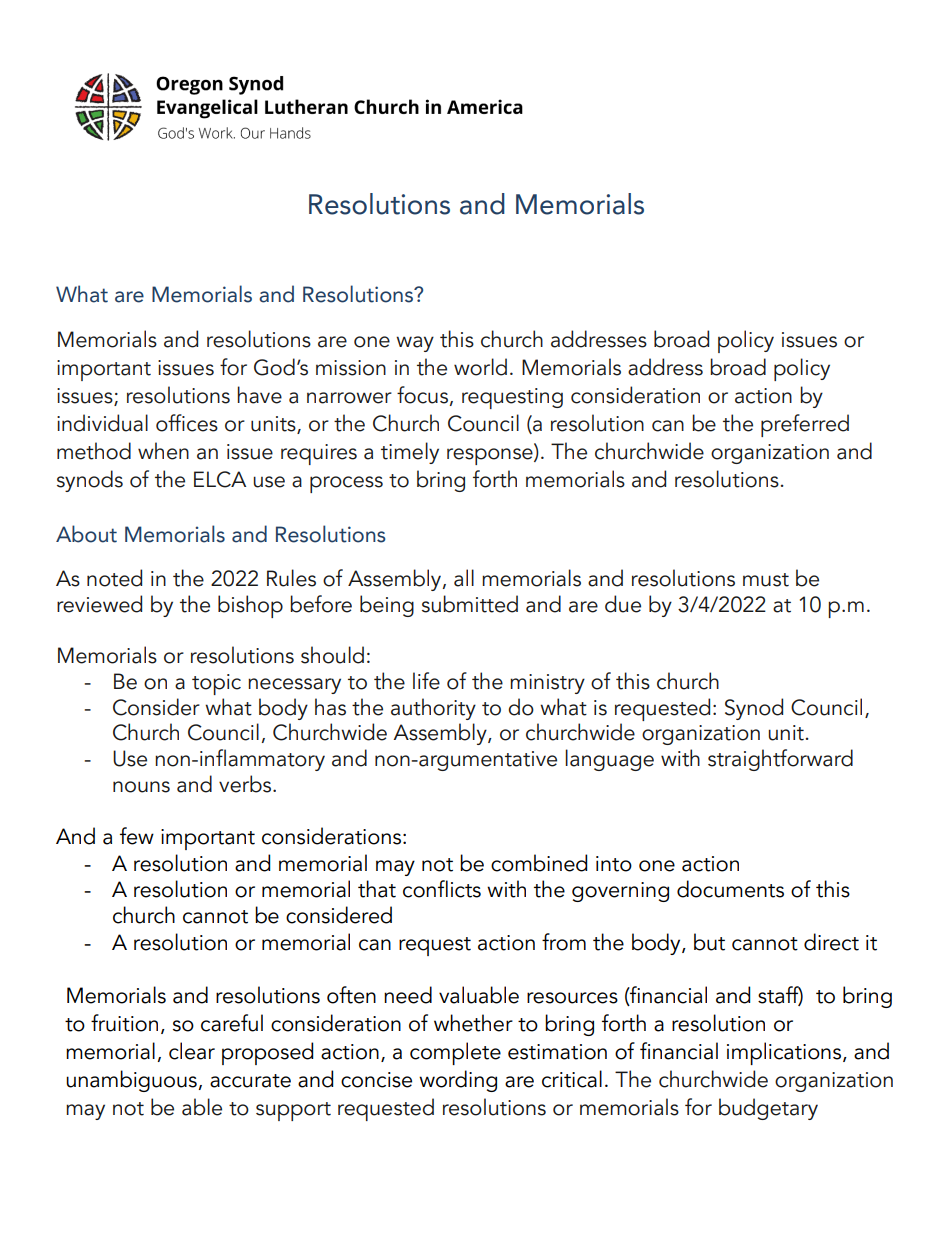 The image size is (952, 1233). Describe the element at coordinates (780, 760) in the screenshot. I see `straightforward` at that location.
